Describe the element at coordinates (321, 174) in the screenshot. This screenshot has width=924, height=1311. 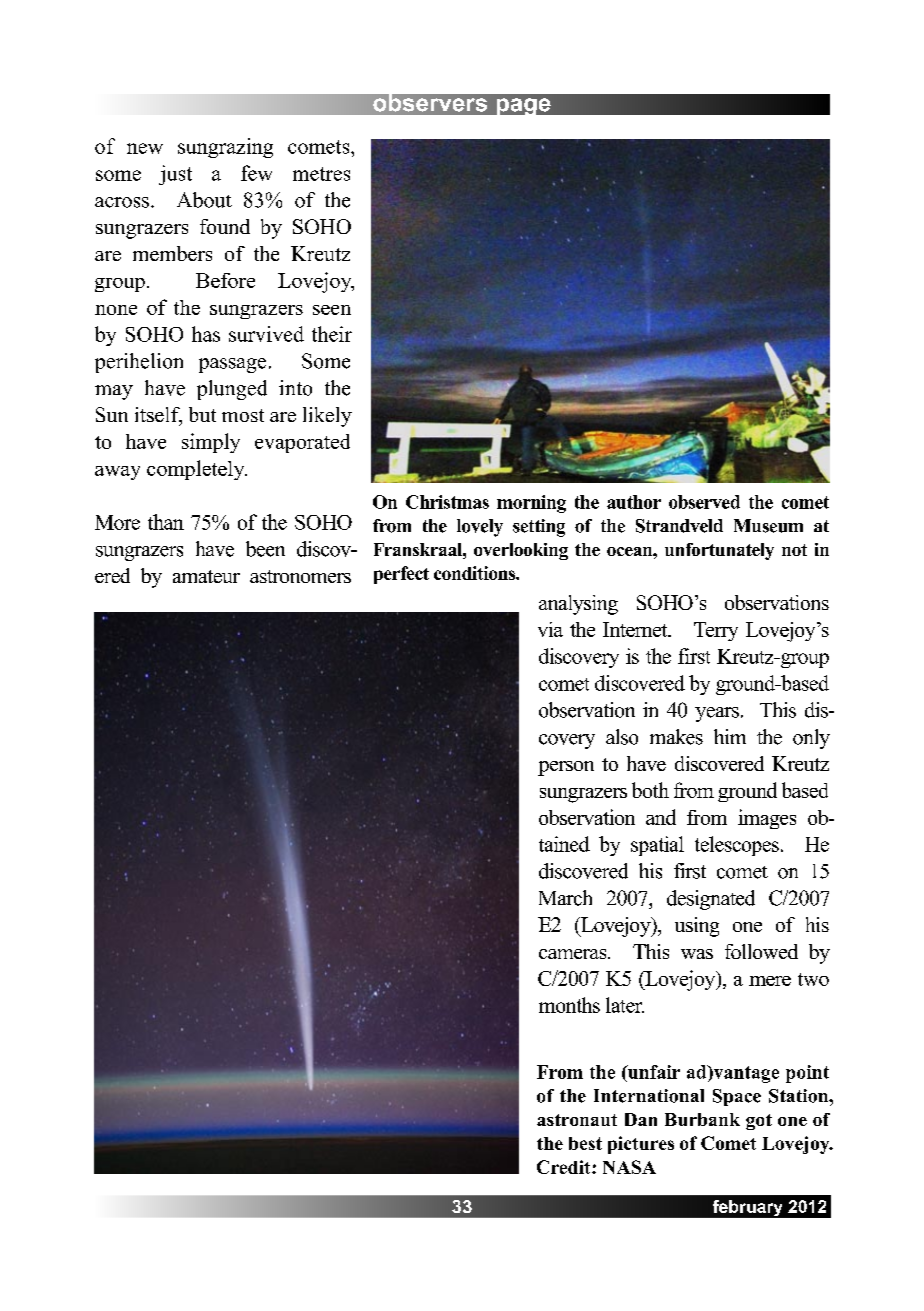
I see `metres` at that location.
